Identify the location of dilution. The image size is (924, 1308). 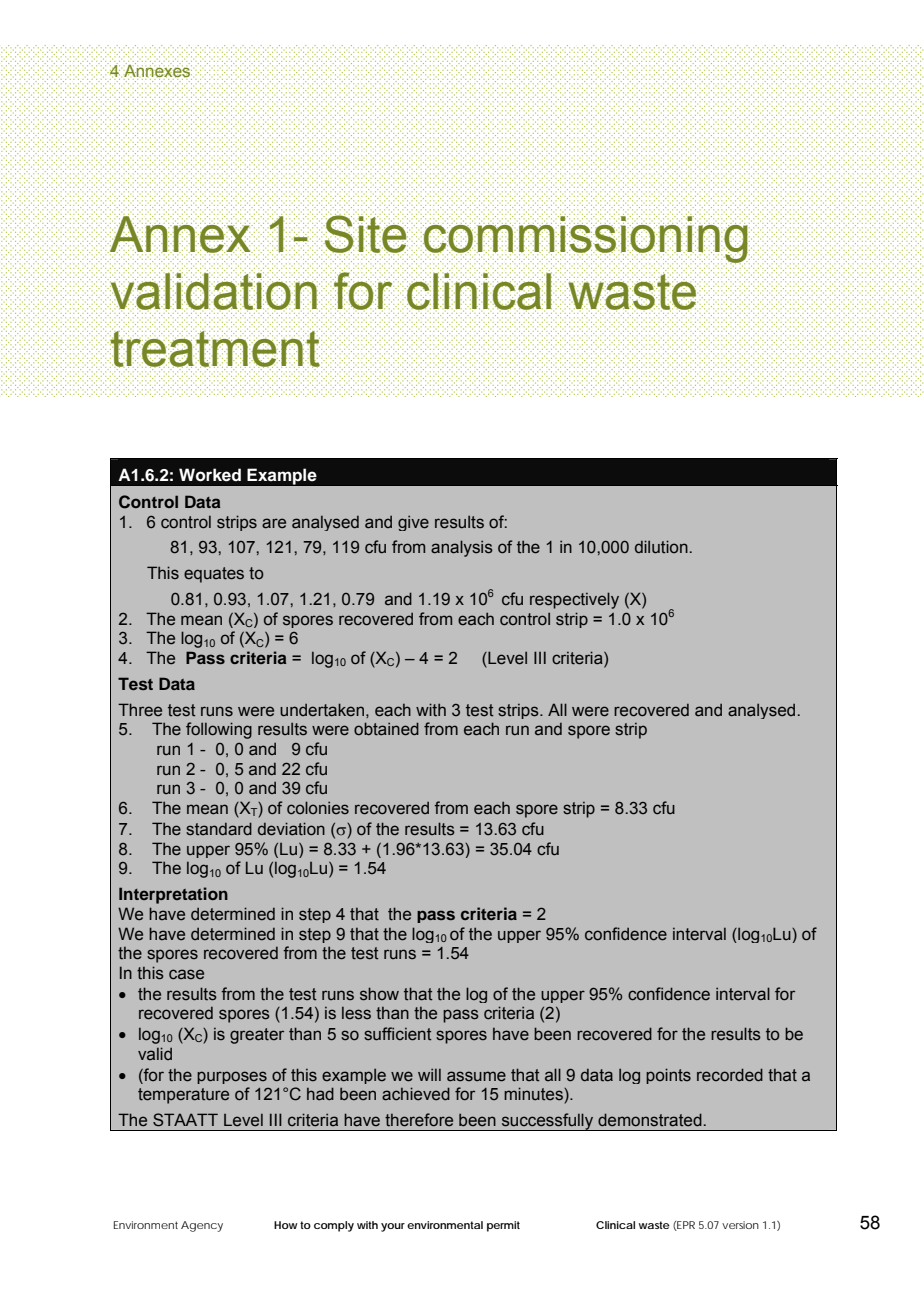
(661, 547).
